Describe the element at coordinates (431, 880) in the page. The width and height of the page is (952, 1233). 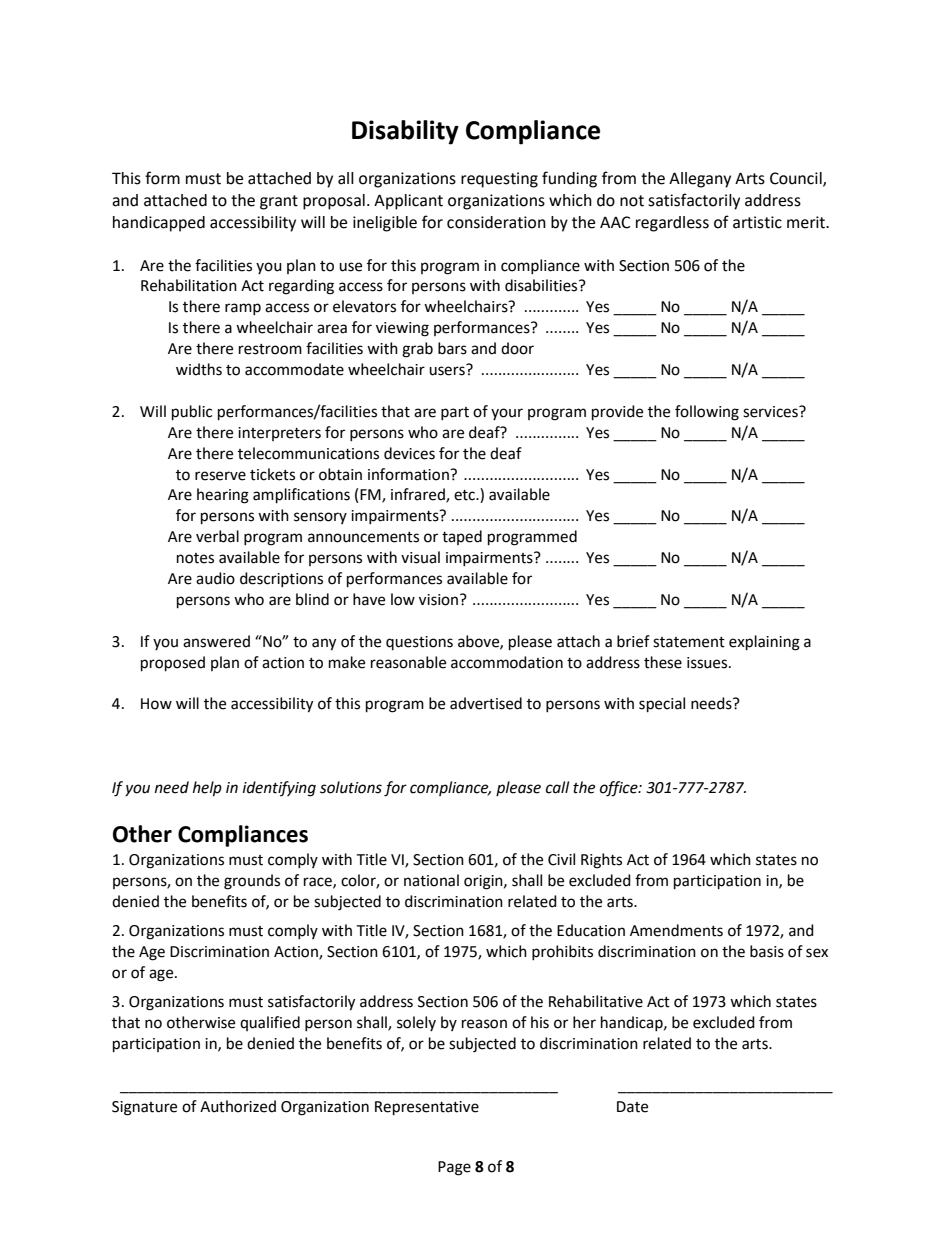
I see `national` at that location.
